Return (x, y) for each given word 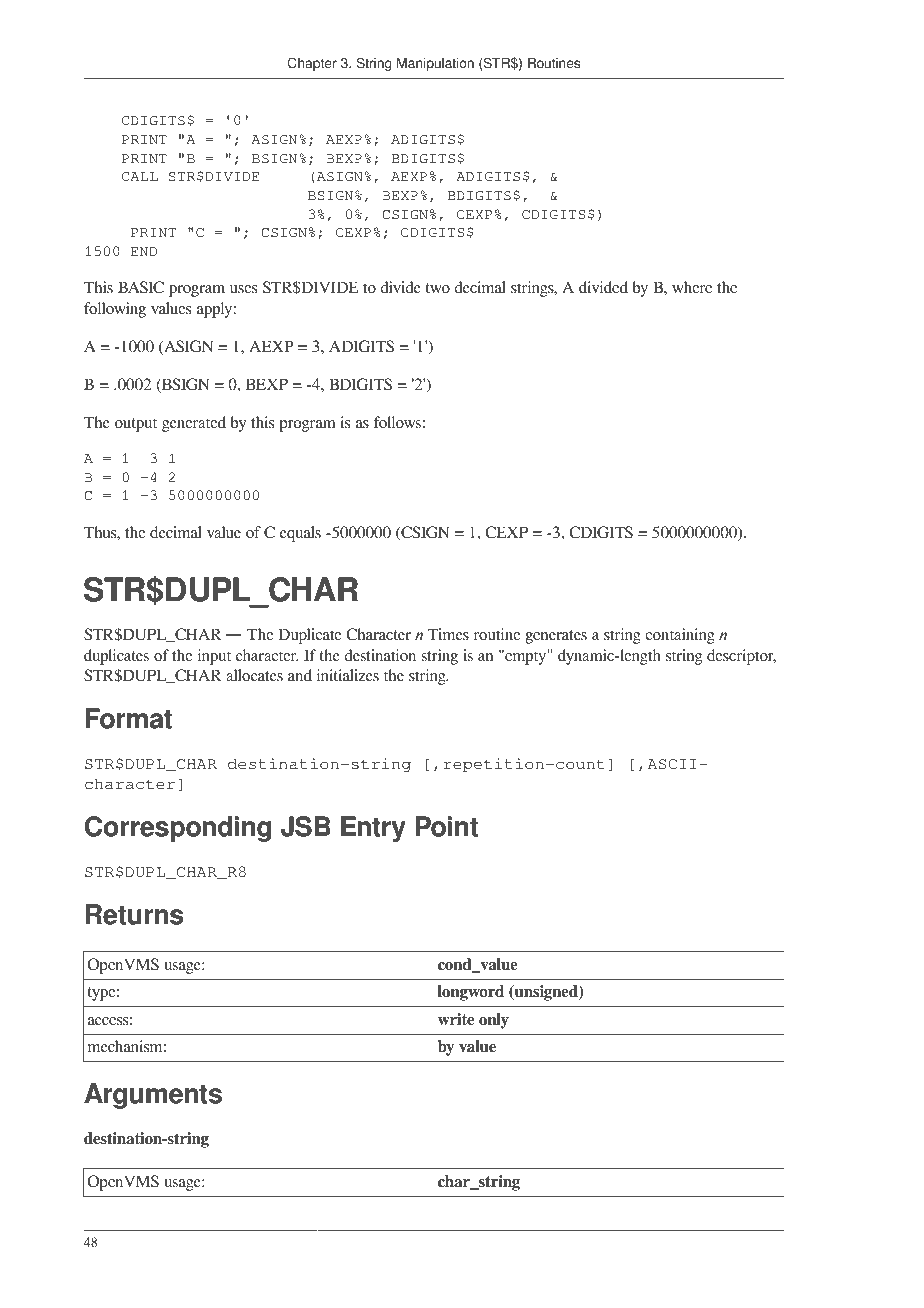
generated (194, 424)
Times (448, 634)
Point (446, 826)
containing (680, 636)
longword (471, 993)
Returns (134, 914)
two (437, 288)
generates (556, 637)
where (692, 287)
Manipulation (435, 64)
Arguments (153, 1096)
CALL (140, 177)
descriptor (741, 657)
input (214, 657)
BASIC (141, 287)
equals (300, 534)
